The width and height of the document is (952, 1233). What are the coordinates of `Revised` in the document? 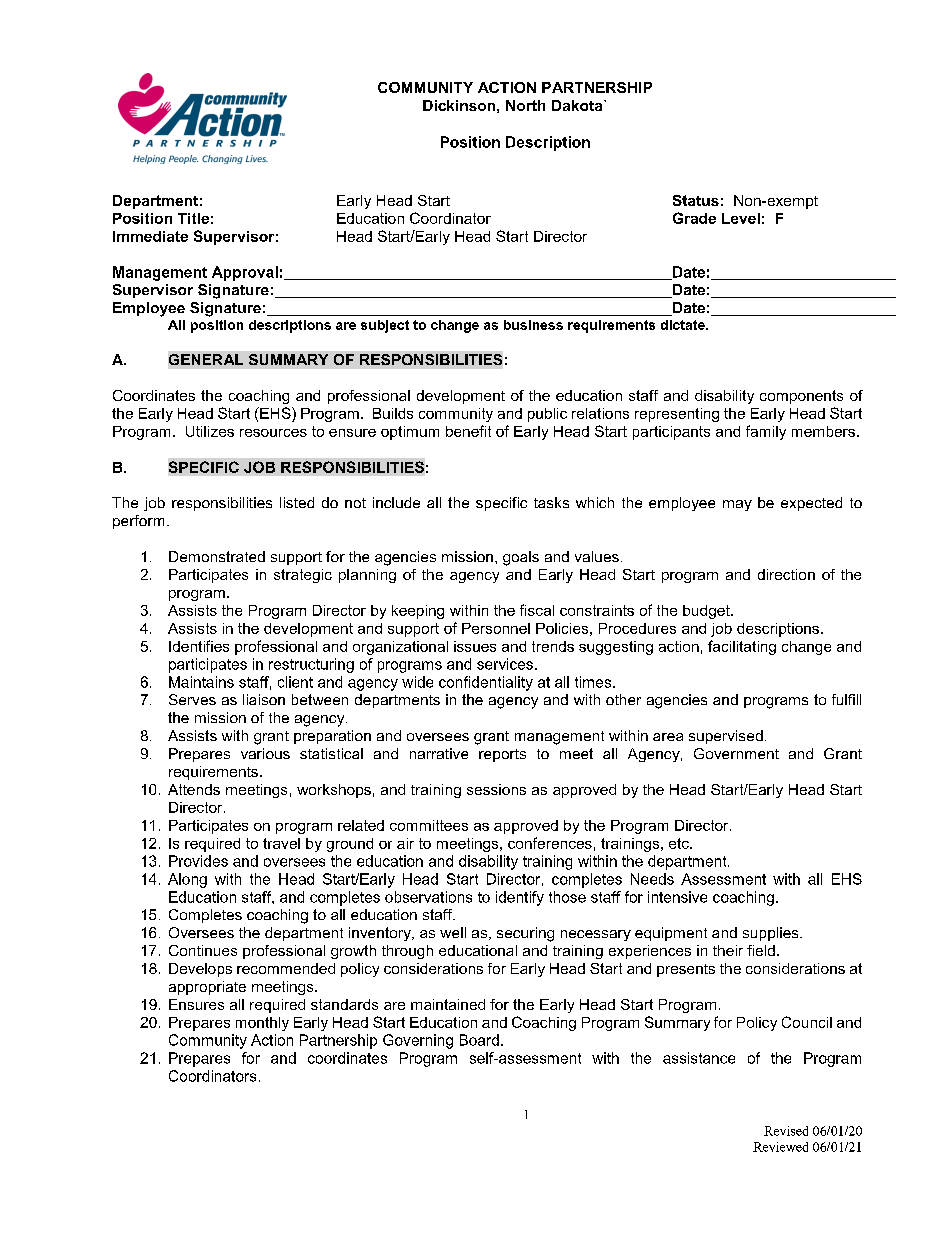 It's located at (786, 1131).
